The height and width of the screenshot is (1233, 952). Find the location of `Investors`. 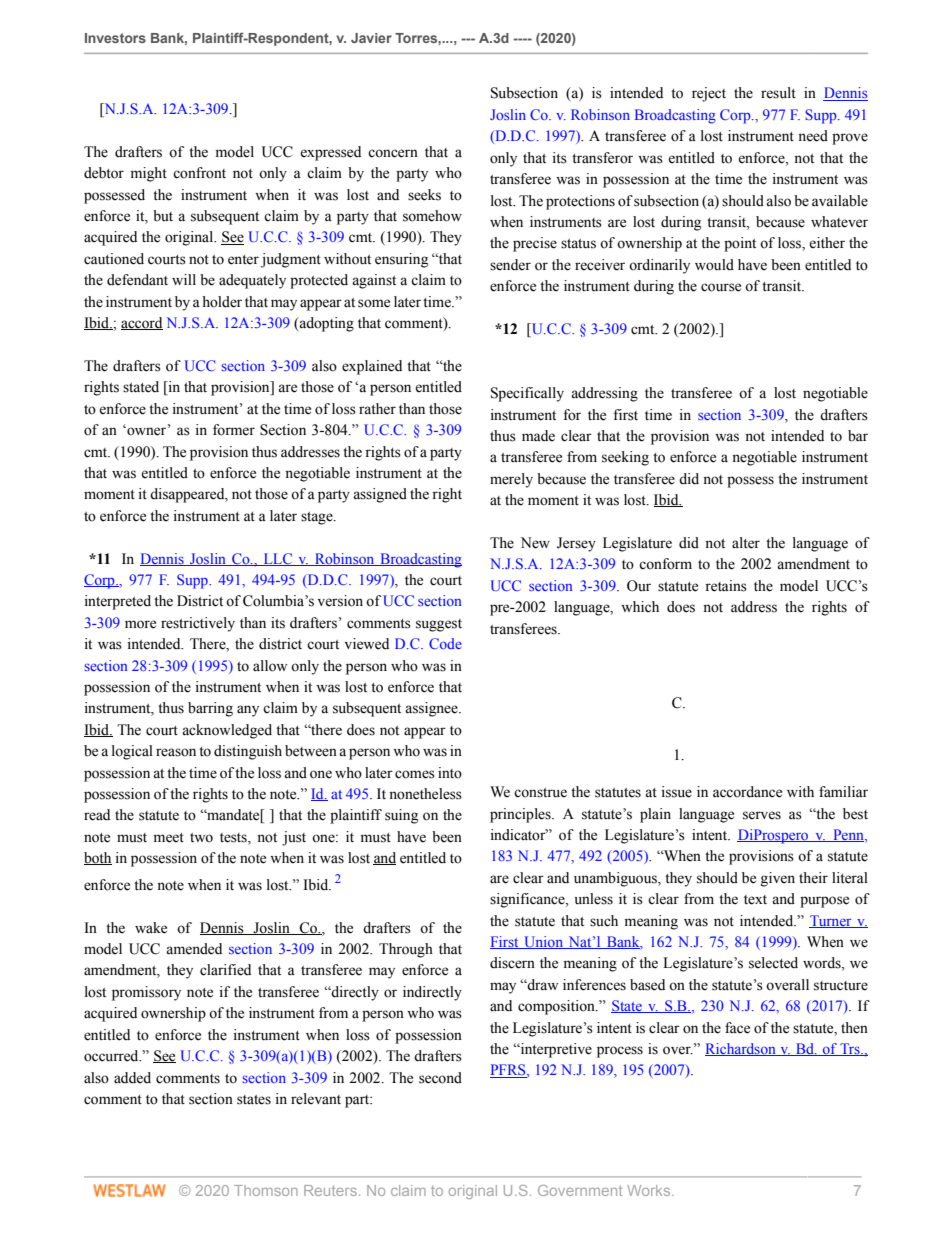

Investors is located at coordinates (115, 38).
